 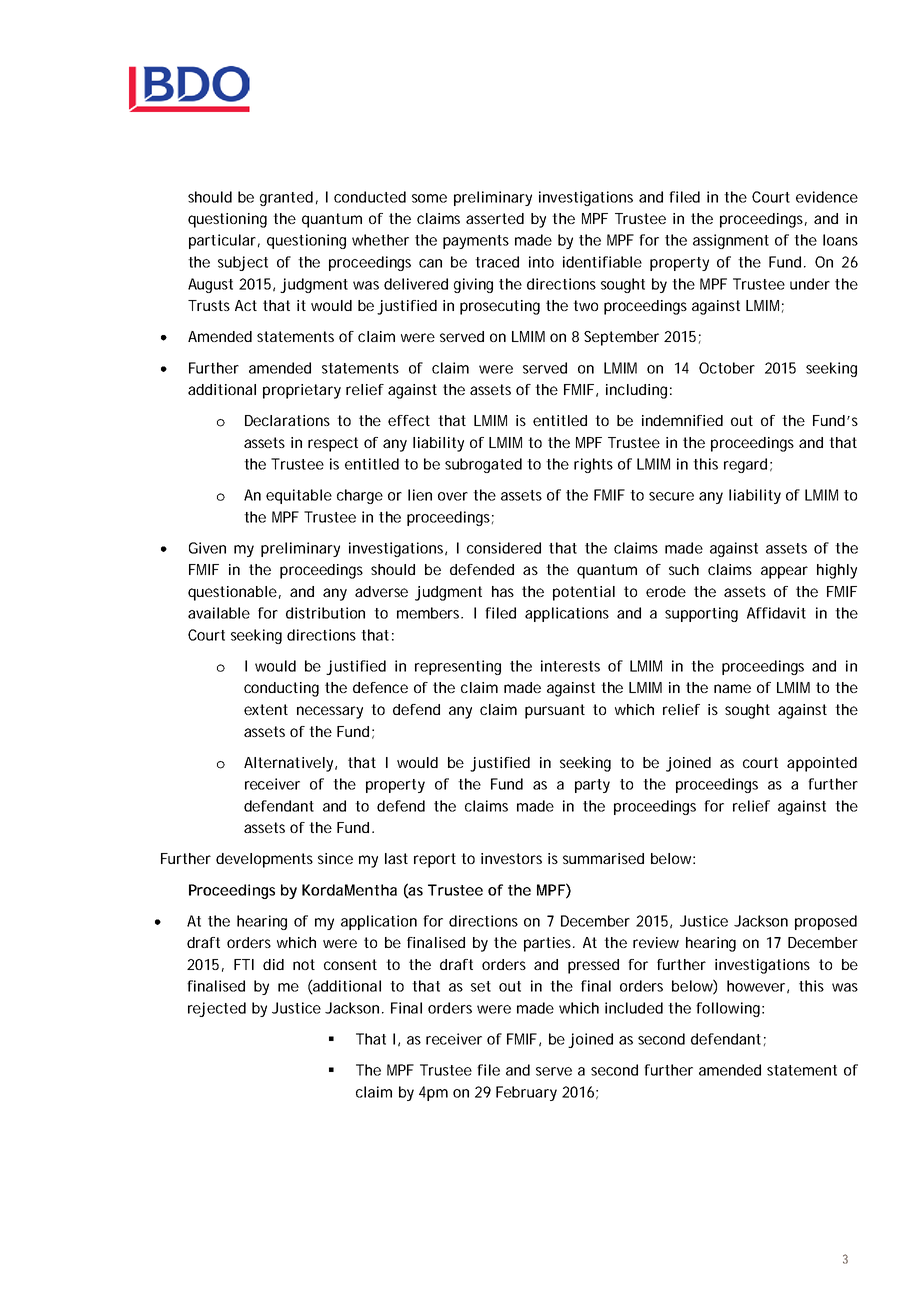 I want to click on proposed, so click(x=826, y=922).
